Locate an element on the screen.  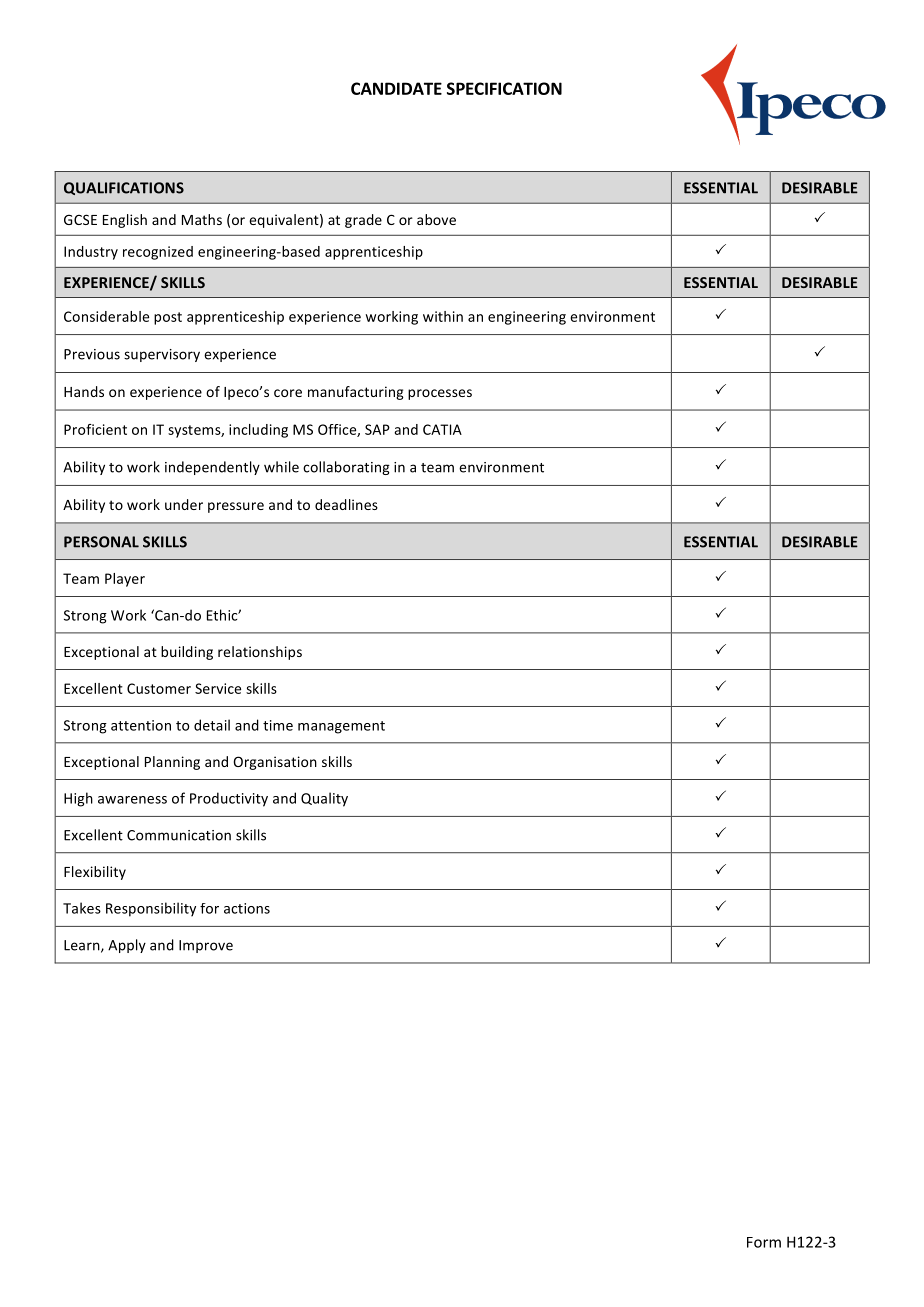
management is located at coordinates (341, 727).
